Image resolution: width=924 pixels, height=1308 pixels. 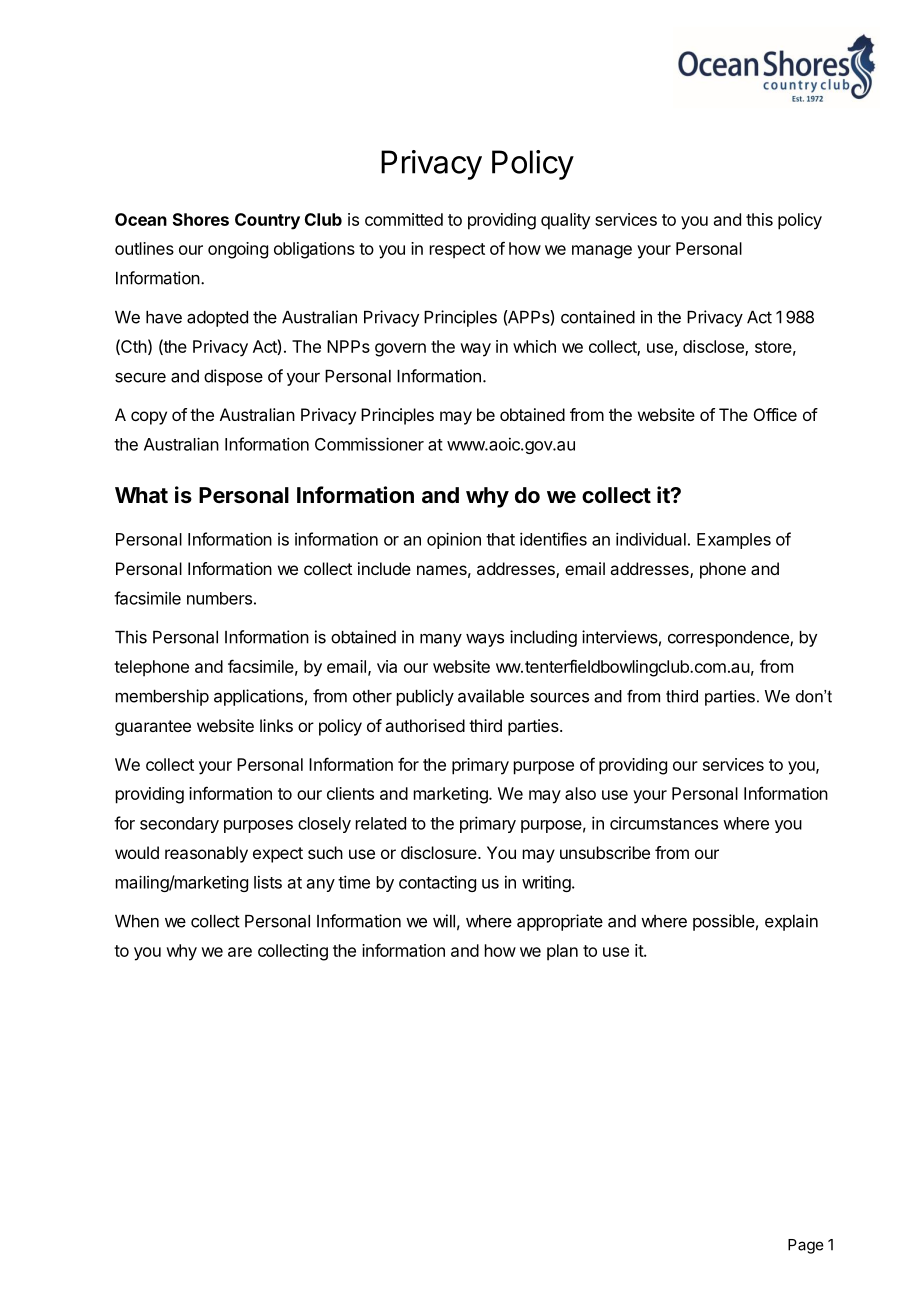 What do you see at coordinates (457, 250) in the document?
I see `respect` at bounding box center [457, 250].
